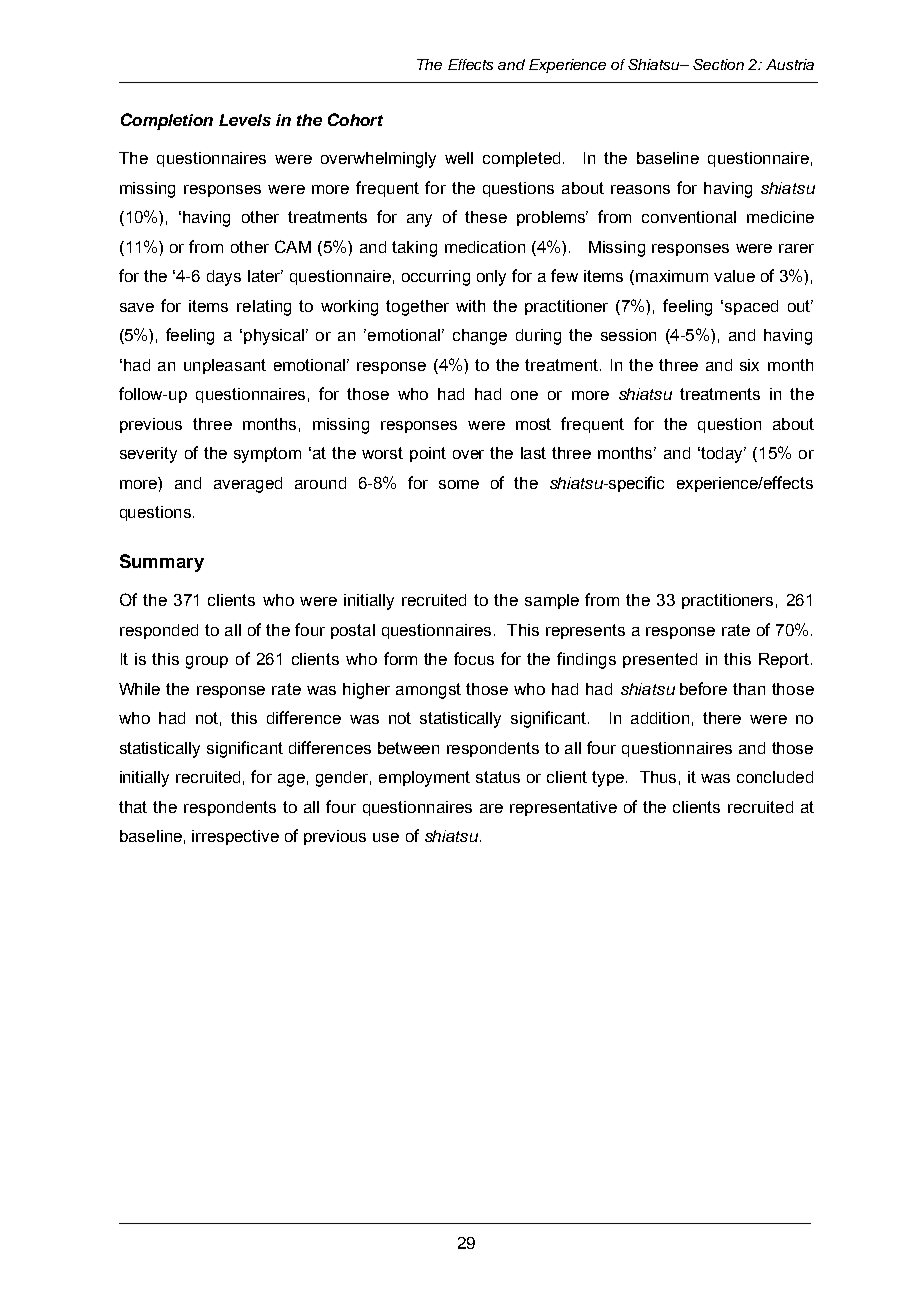  I want to click on focus, so click(474, 658).
